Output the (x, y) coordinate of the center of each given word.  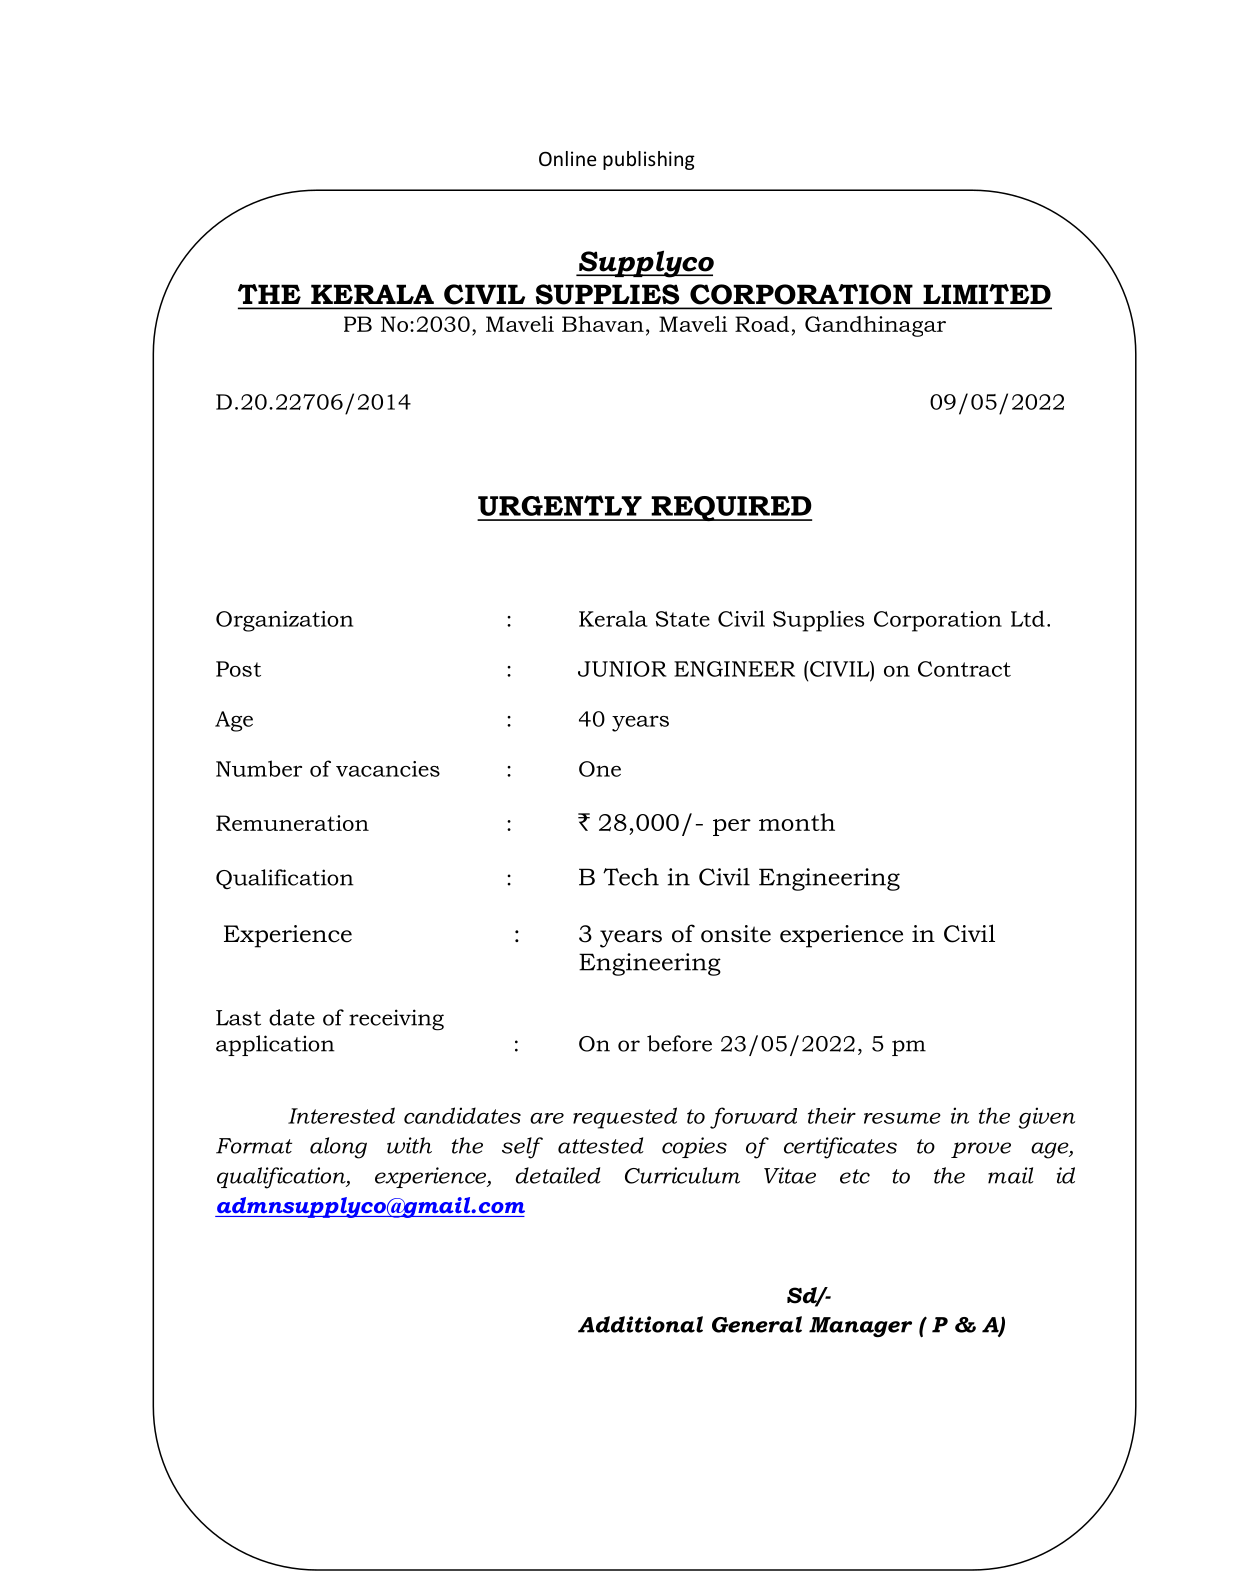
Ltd (1028, 618)
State (683, 619)
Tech (631, 877)
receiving (396, 1020)
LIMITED (987, 294)
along (338, 1148)
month (797, 822)
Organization (284, 621)
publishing (649, 160)
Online (567, 158)
